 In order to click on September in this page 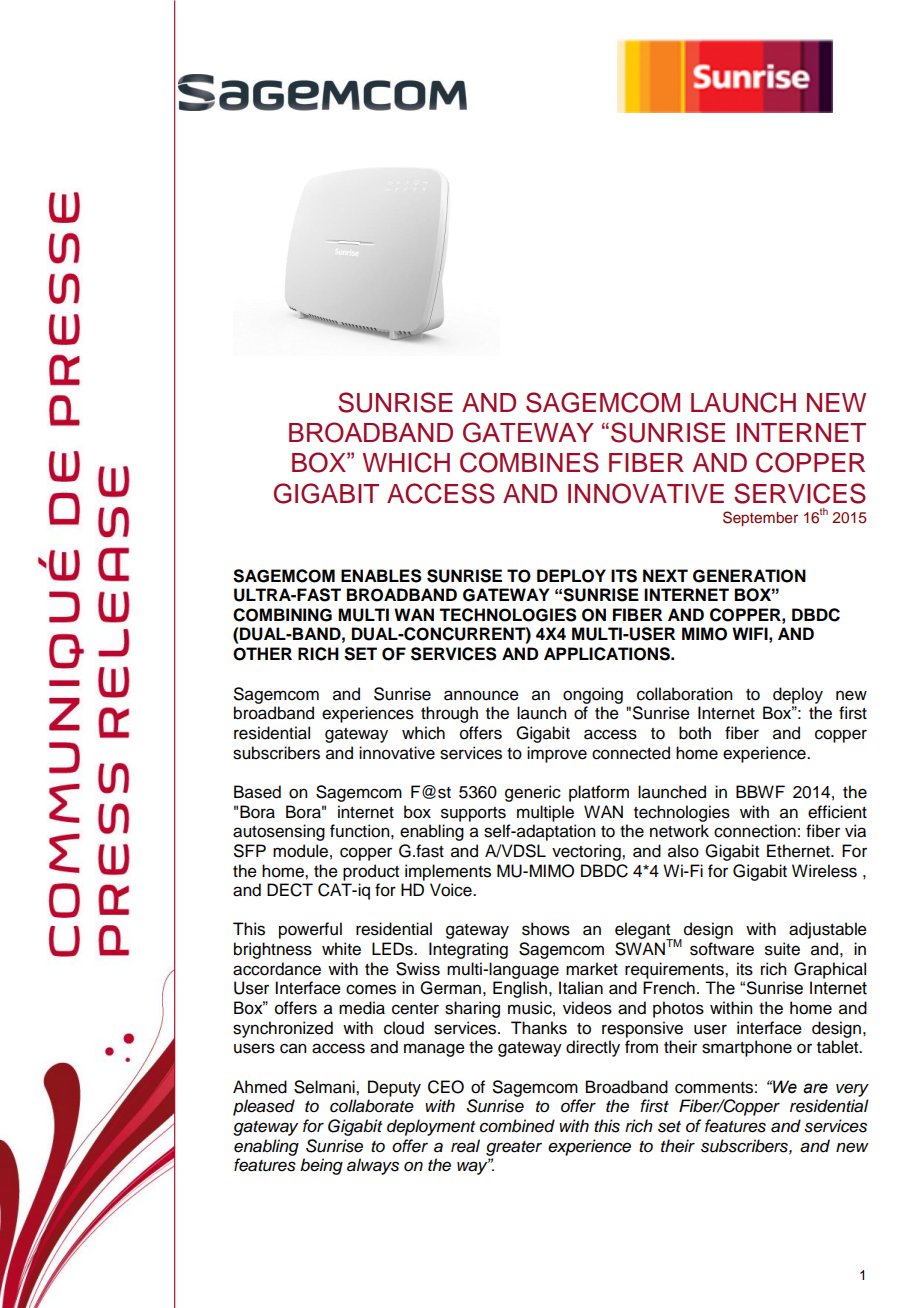, I will do `click(760, 518)`.
